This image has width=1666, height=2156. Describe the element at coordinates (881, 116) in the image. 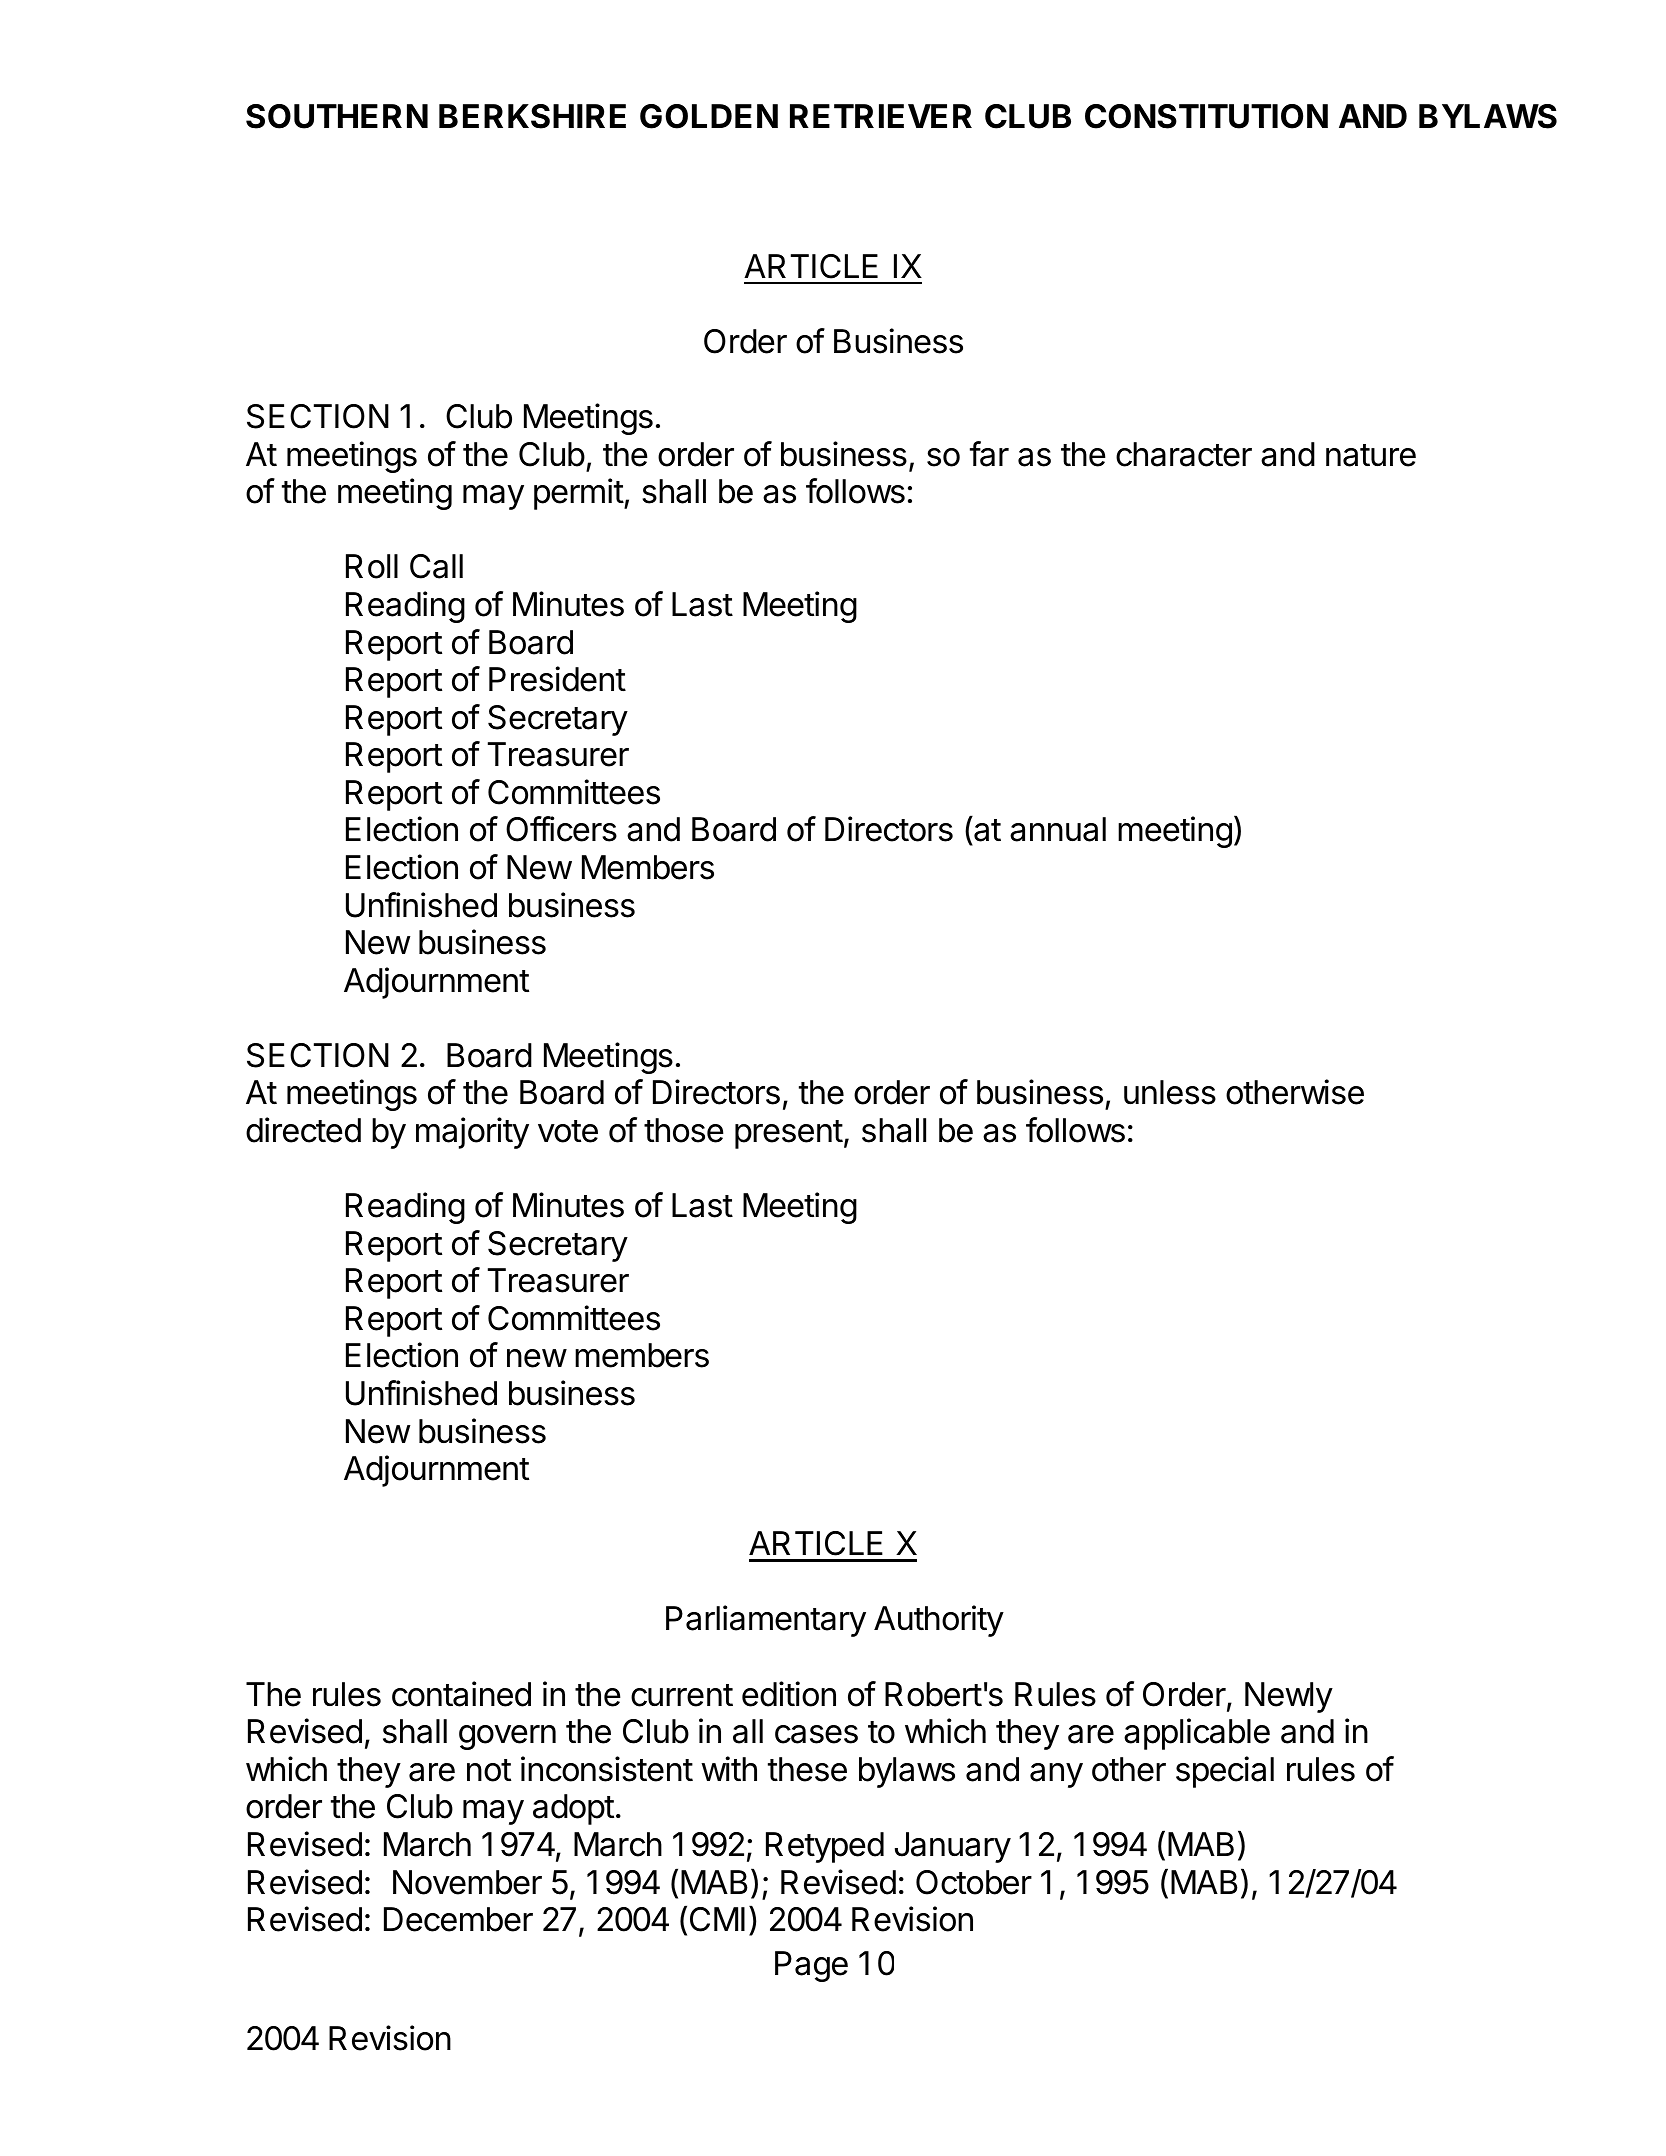

I see `RETRIEVER` at that location.
